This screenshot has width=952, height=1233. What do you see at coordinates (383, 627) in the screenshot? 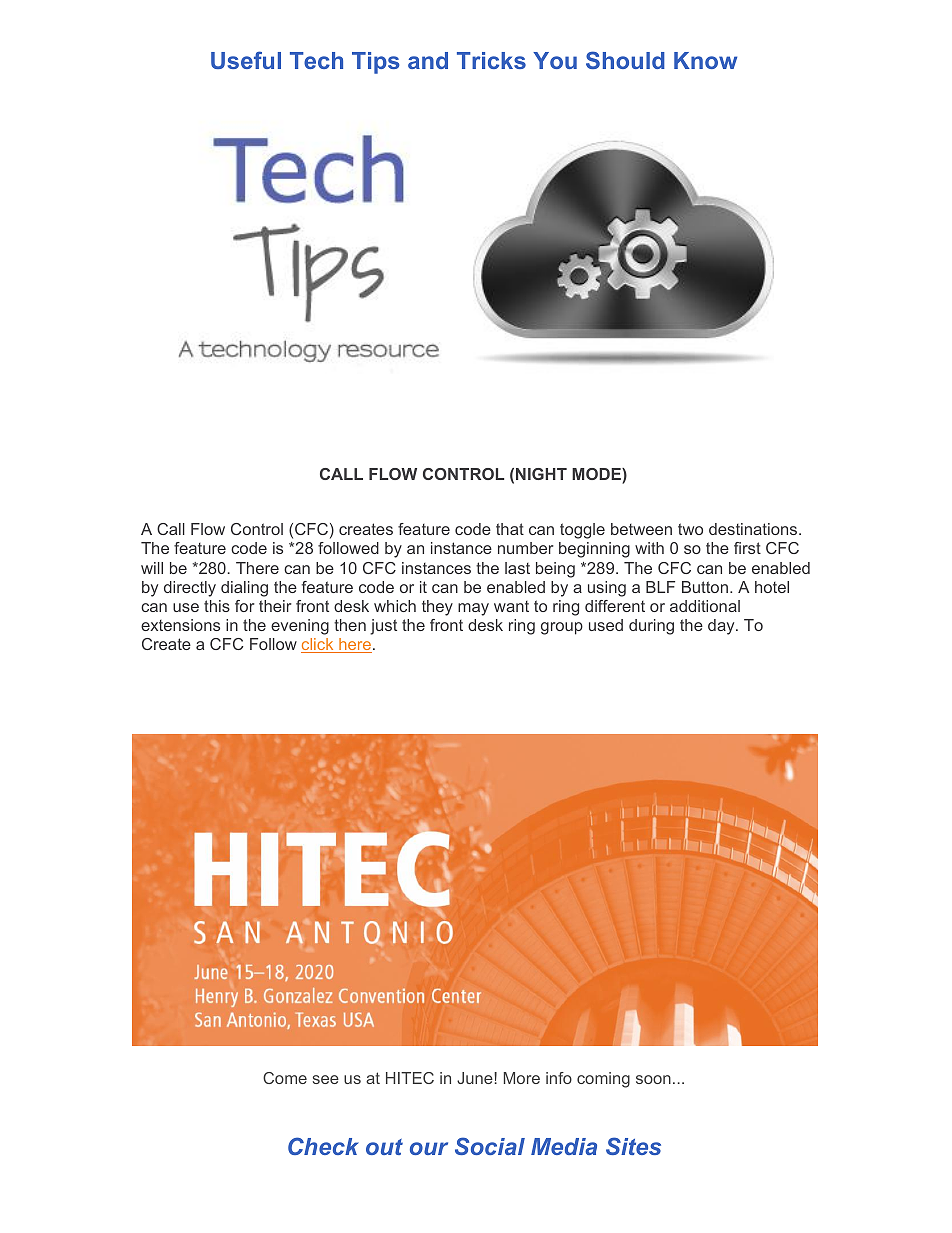
I see `just` at bounding box center [383, 627].
